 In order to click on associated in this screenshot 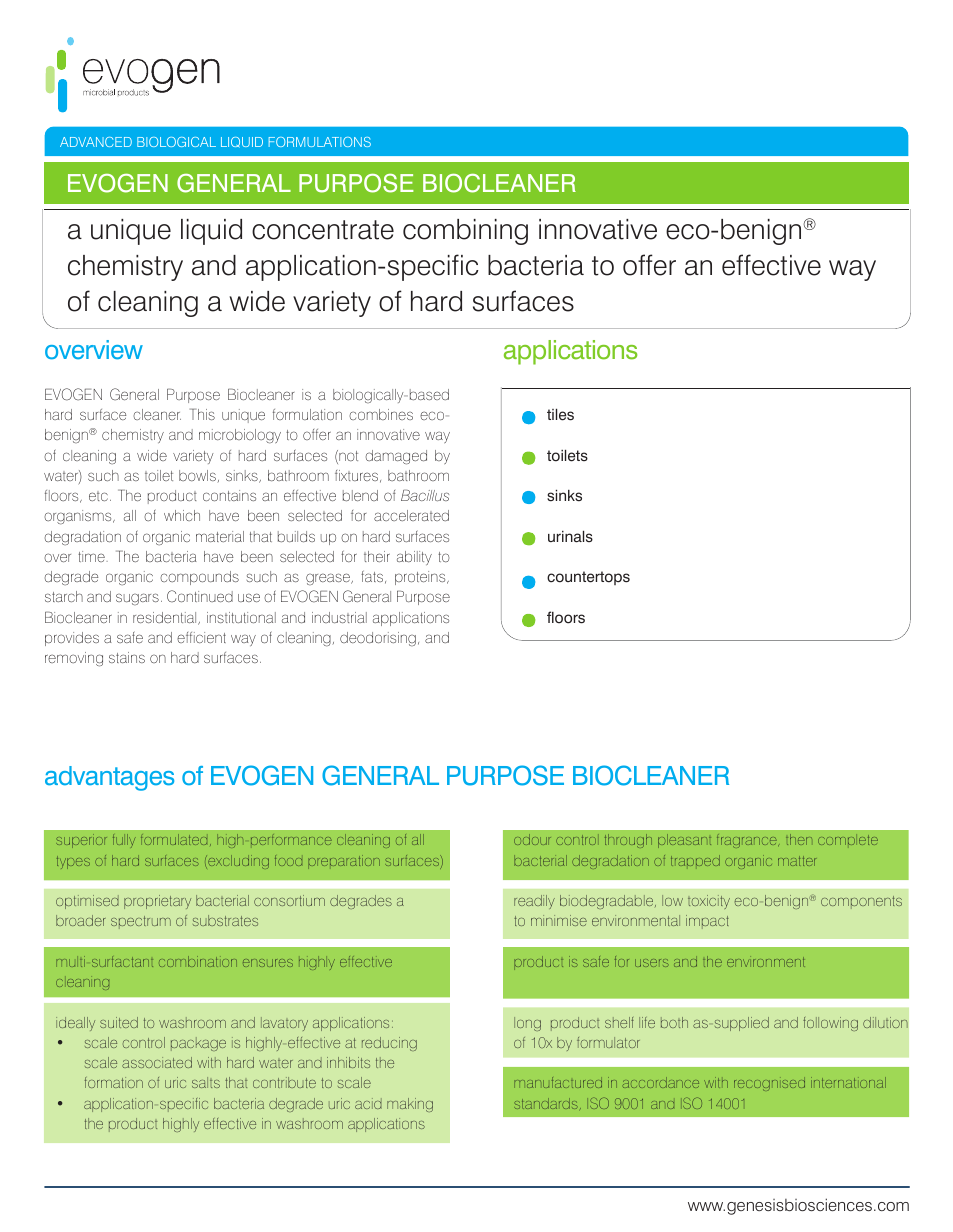, I will do `click(157, 1062)`.
